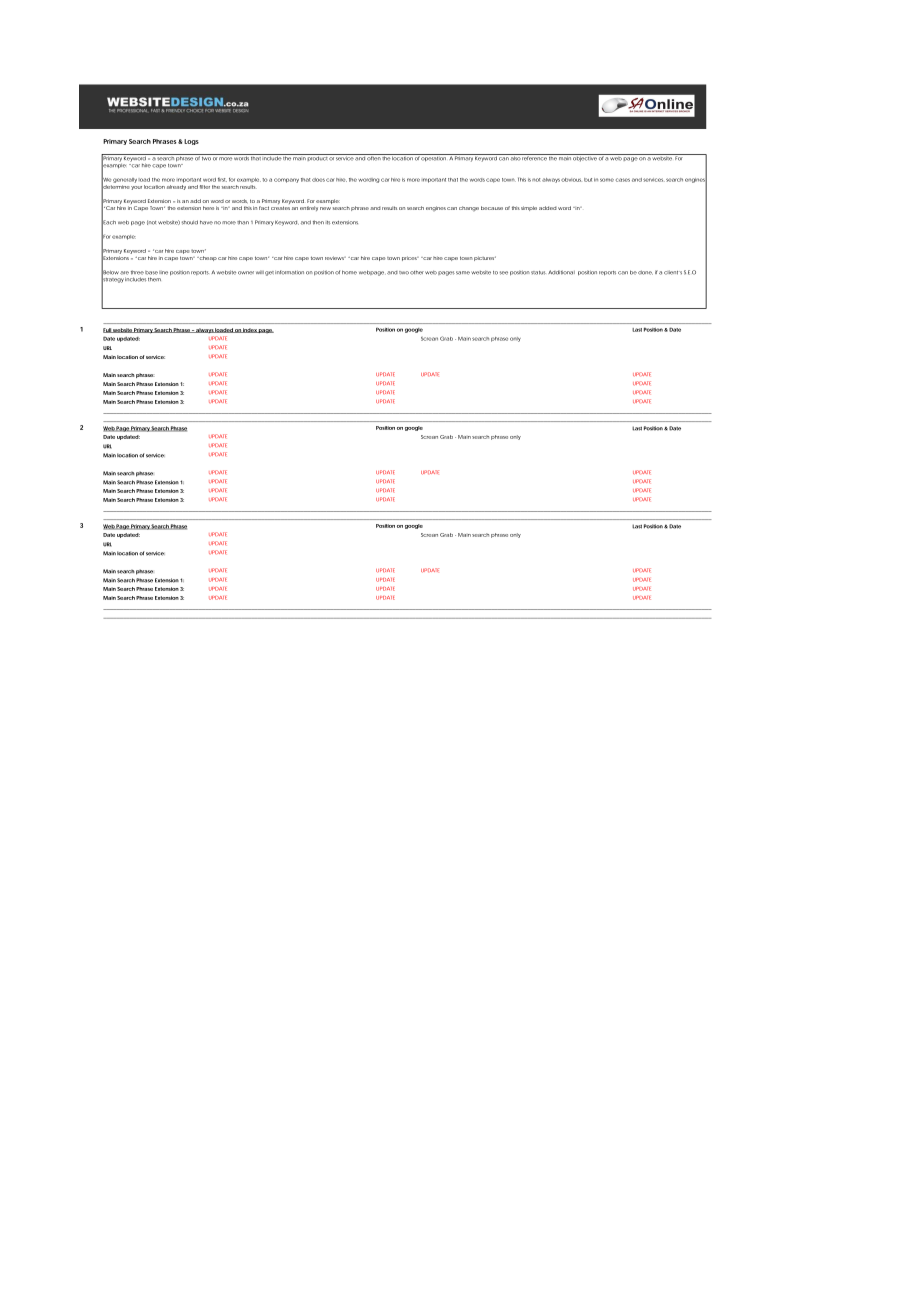 The height and width of the document is (1308, 924). I want to click on simple, so click(529, 208).
